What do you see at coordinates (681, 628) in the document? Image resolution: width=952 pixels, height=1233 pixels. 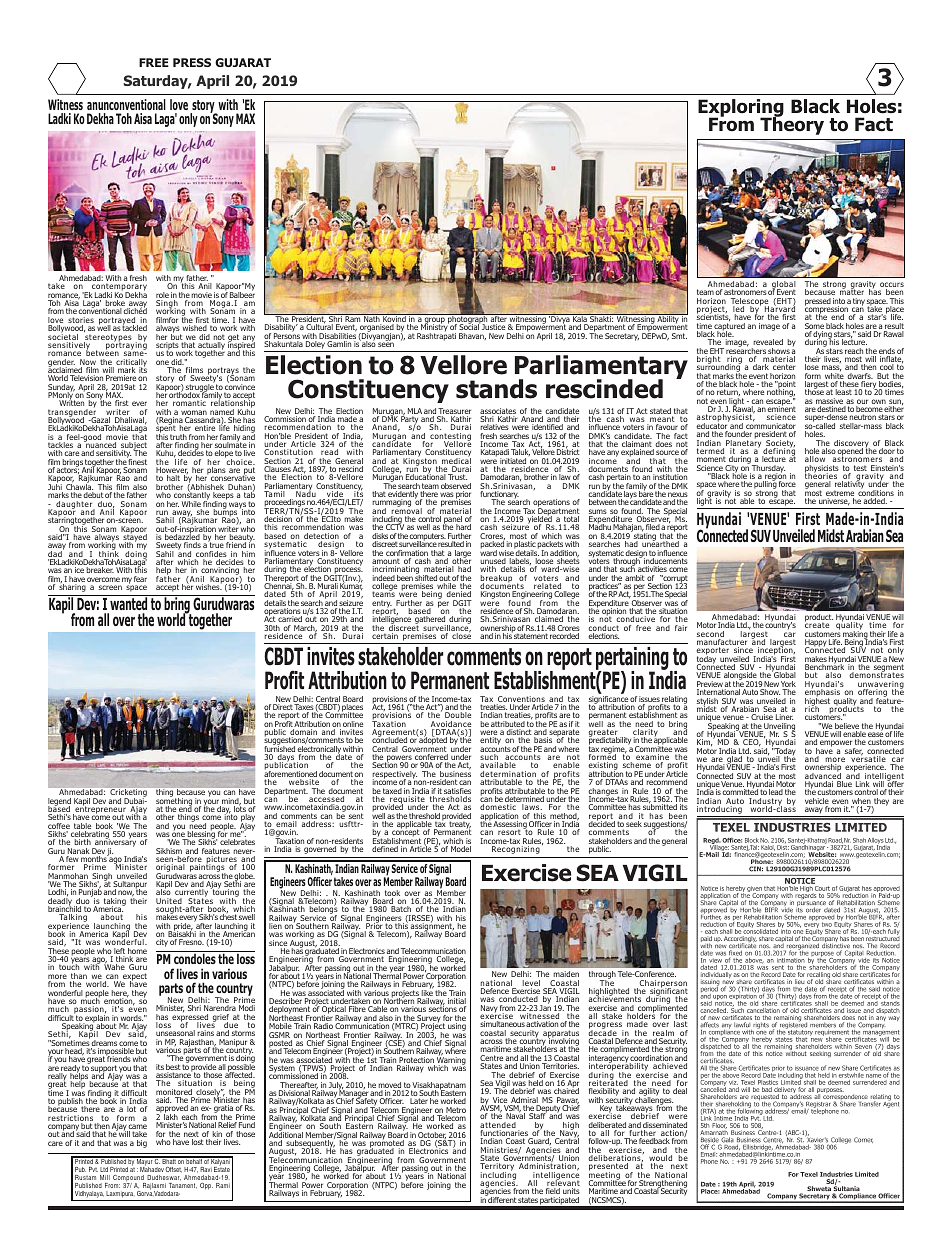 I see `fair` at bounding box center [681, 628].
